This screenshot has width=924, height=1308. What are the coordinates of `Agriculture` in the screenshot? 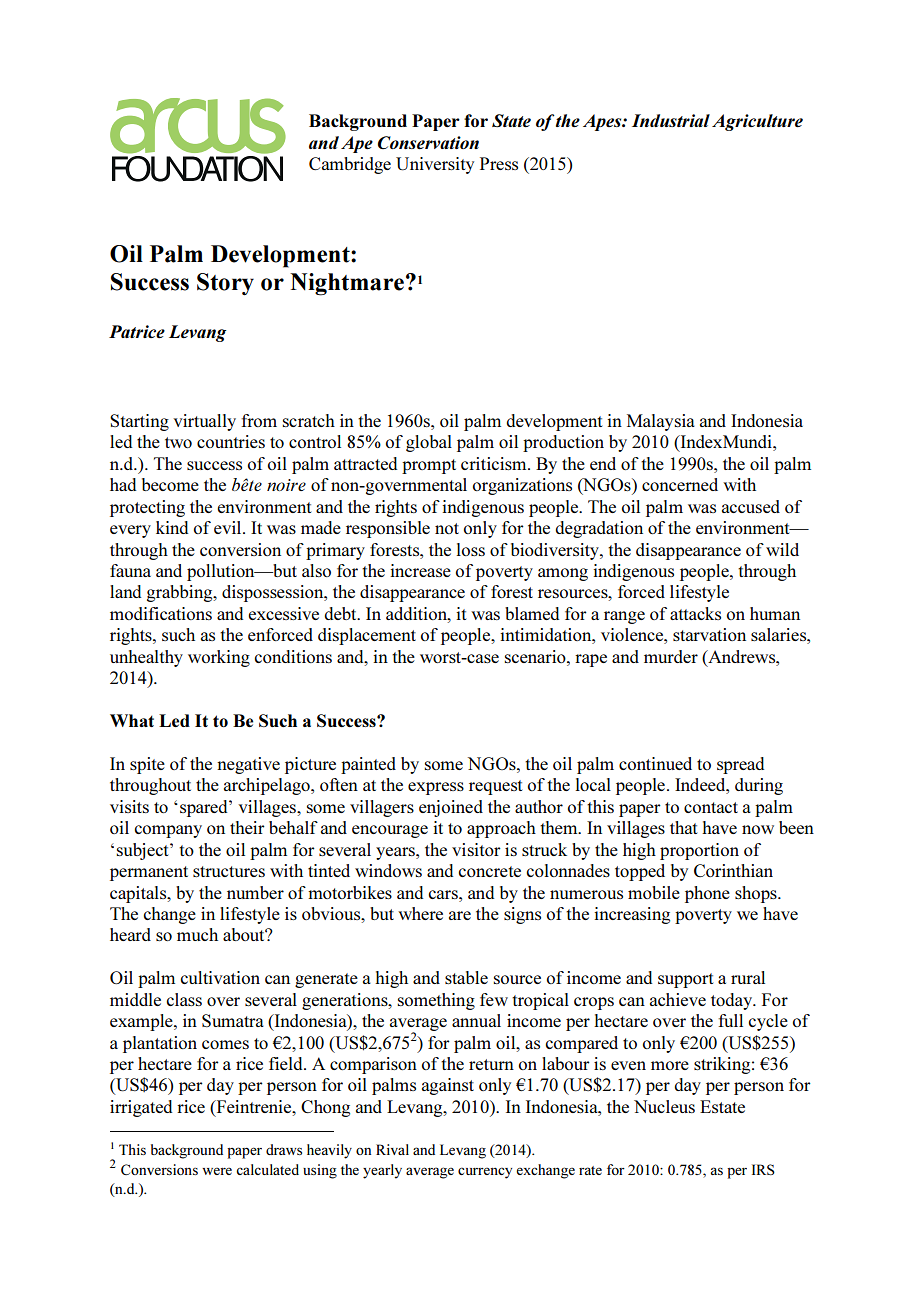 It's located at (757, 122).
